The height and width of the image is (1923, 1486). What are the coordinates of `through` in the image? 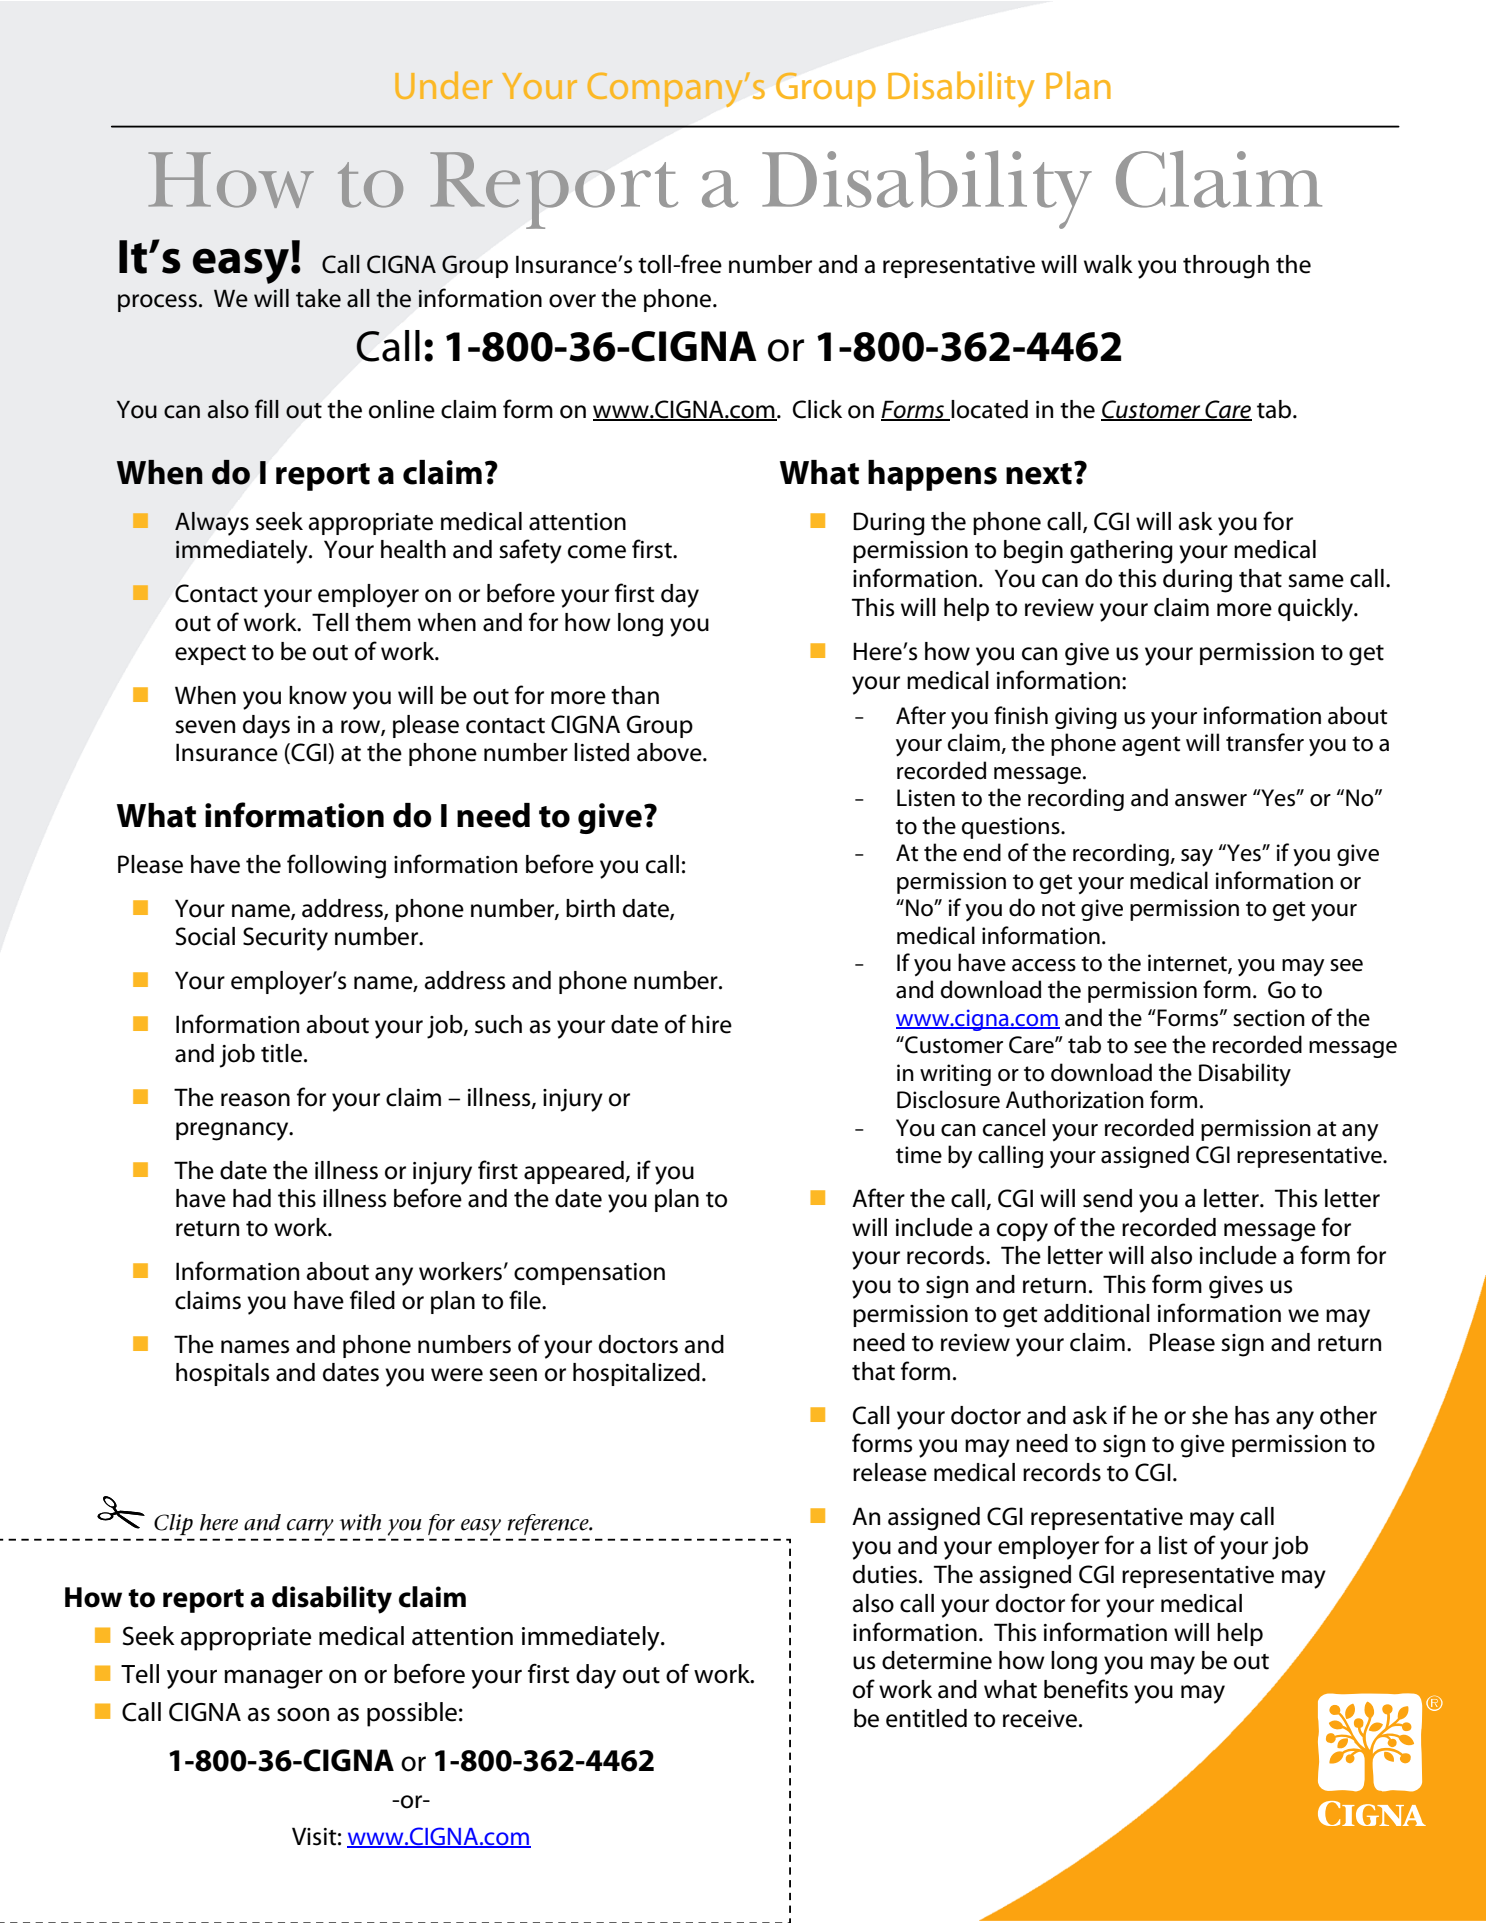 It's located at (1226, 267).
